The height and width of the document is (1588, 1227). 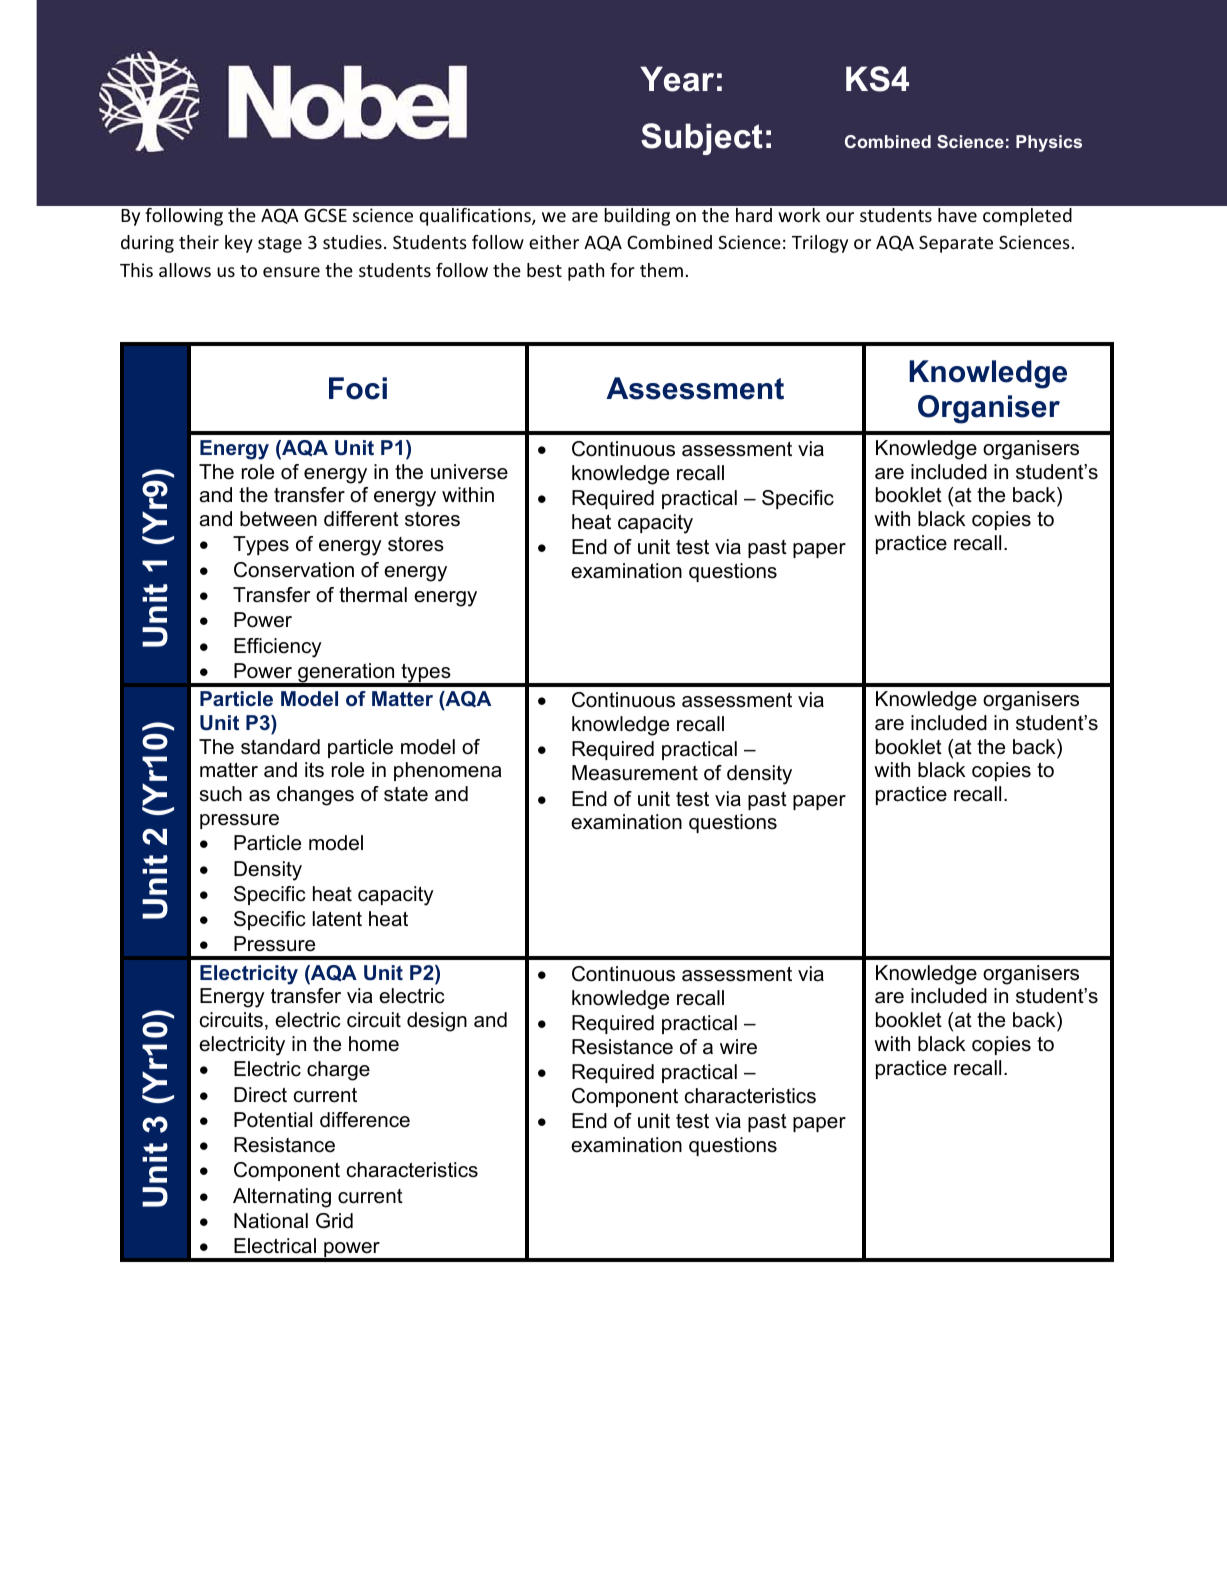 I want to click on key, so click(x=239, y=244).
